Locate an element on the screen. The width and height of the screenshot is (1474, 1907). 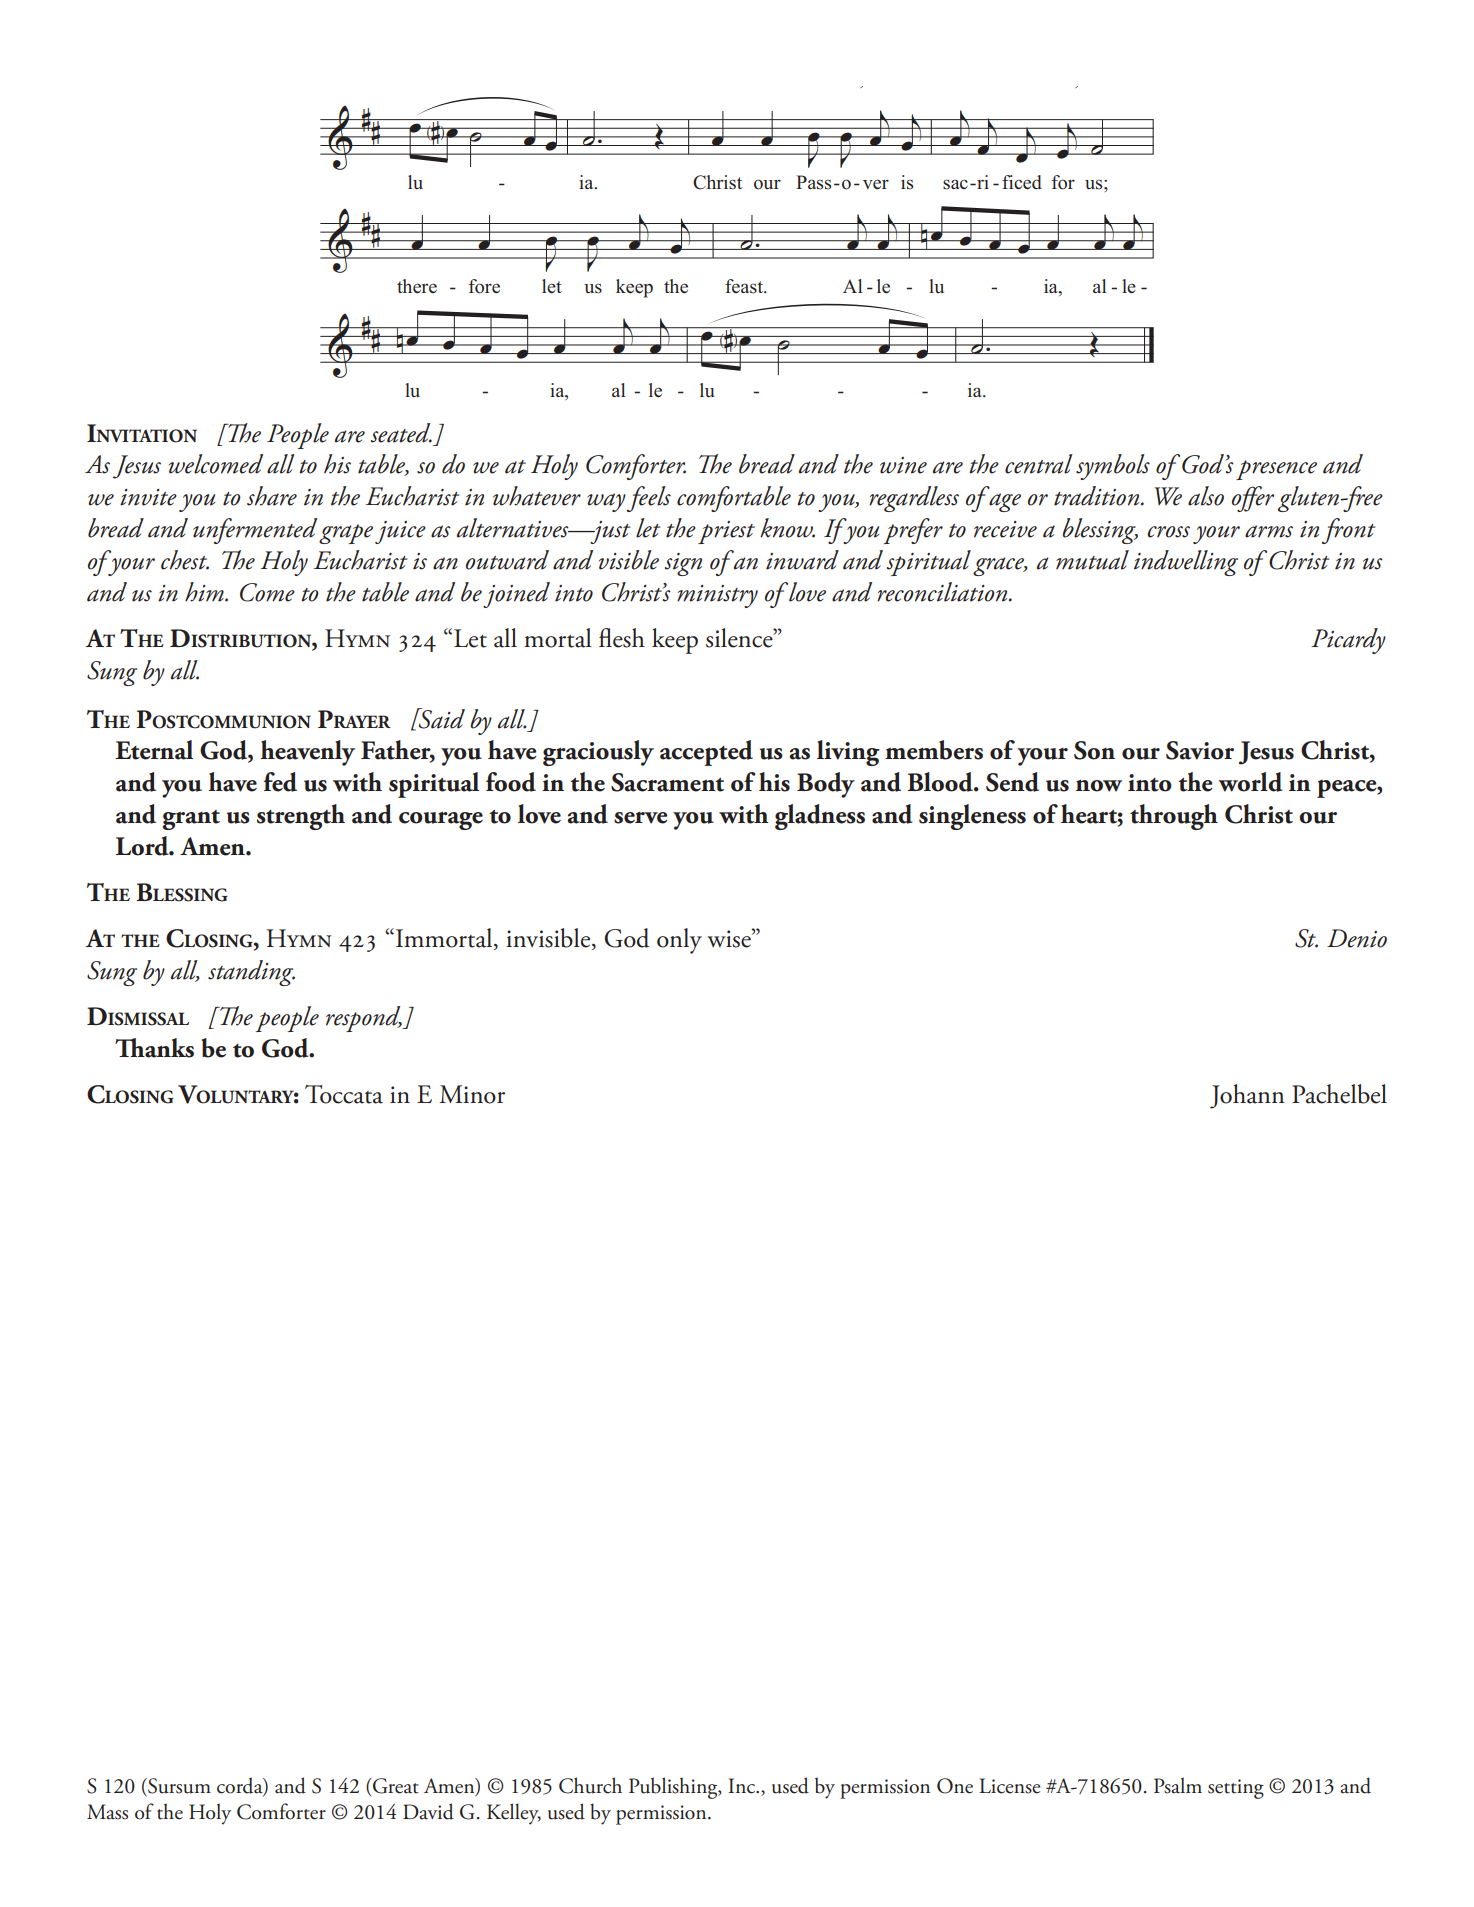
symbols is located at coordinates (1113, 467).
